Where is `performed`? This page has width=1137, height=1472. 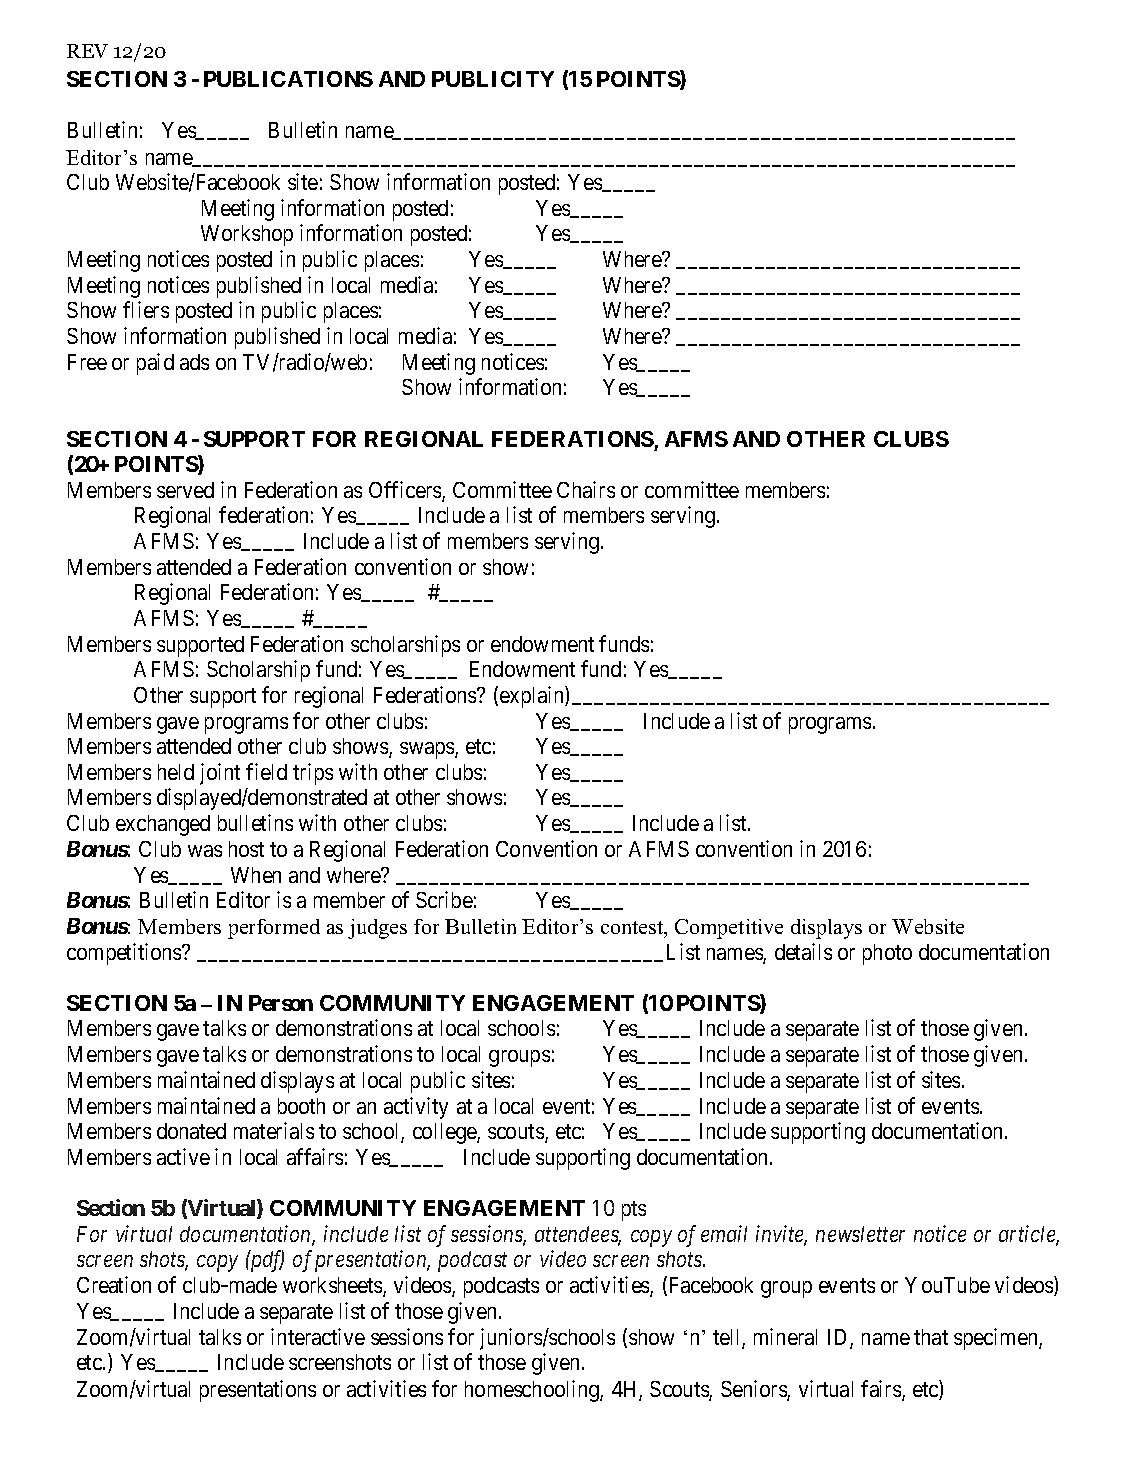
performed is located at coordinates (274, 929).
